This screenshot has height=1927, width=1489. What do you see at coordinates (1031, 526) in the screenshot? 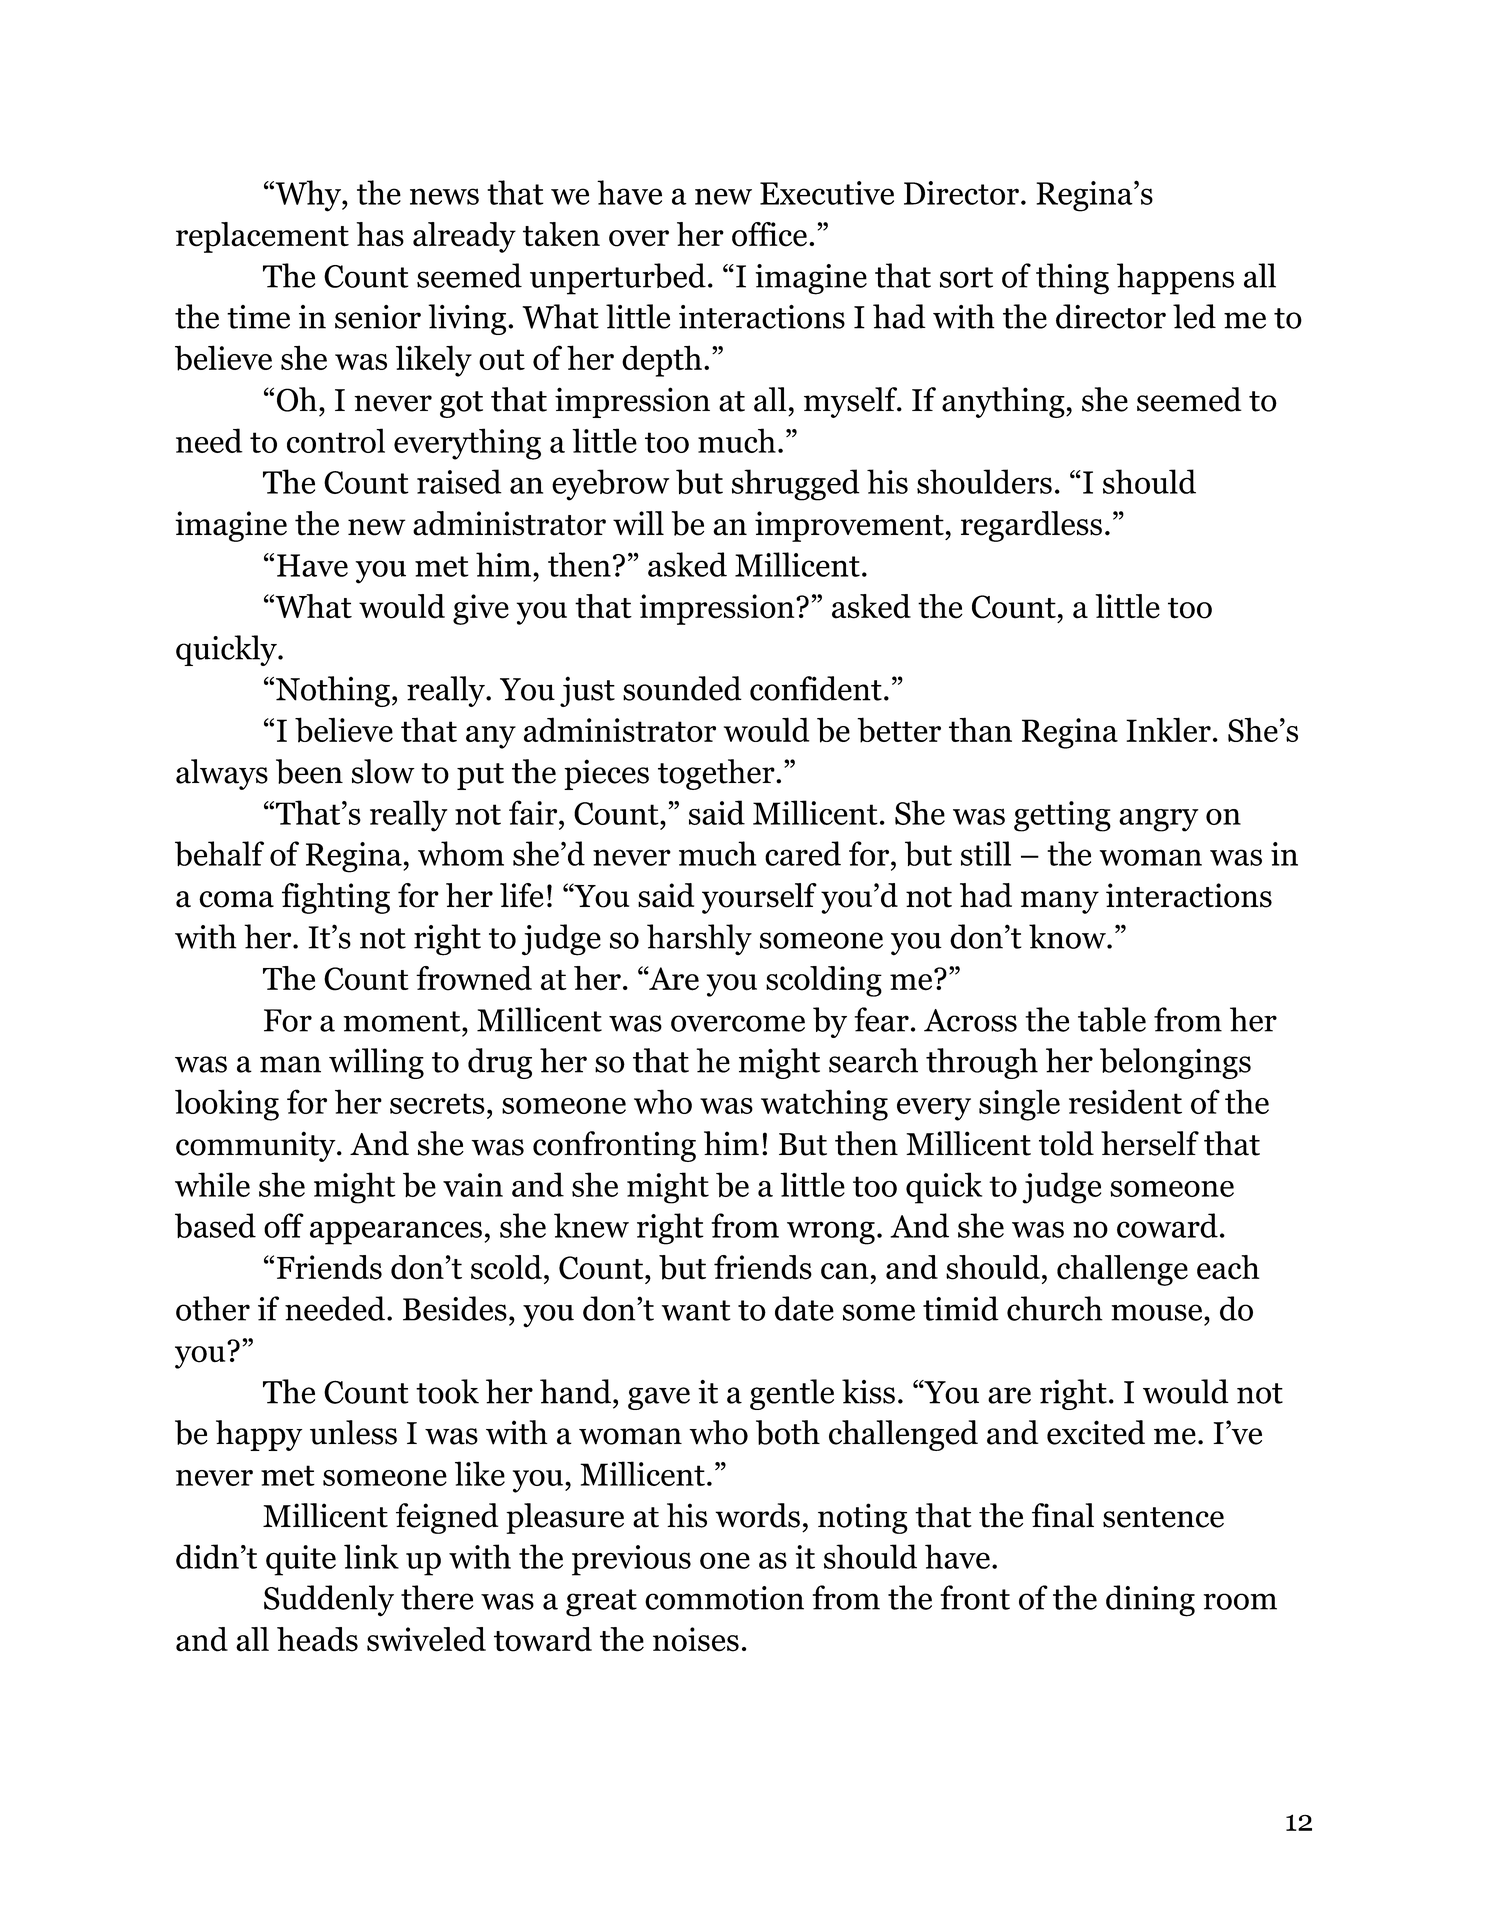
I see `regardless` at bounding box center [1031, 526].
